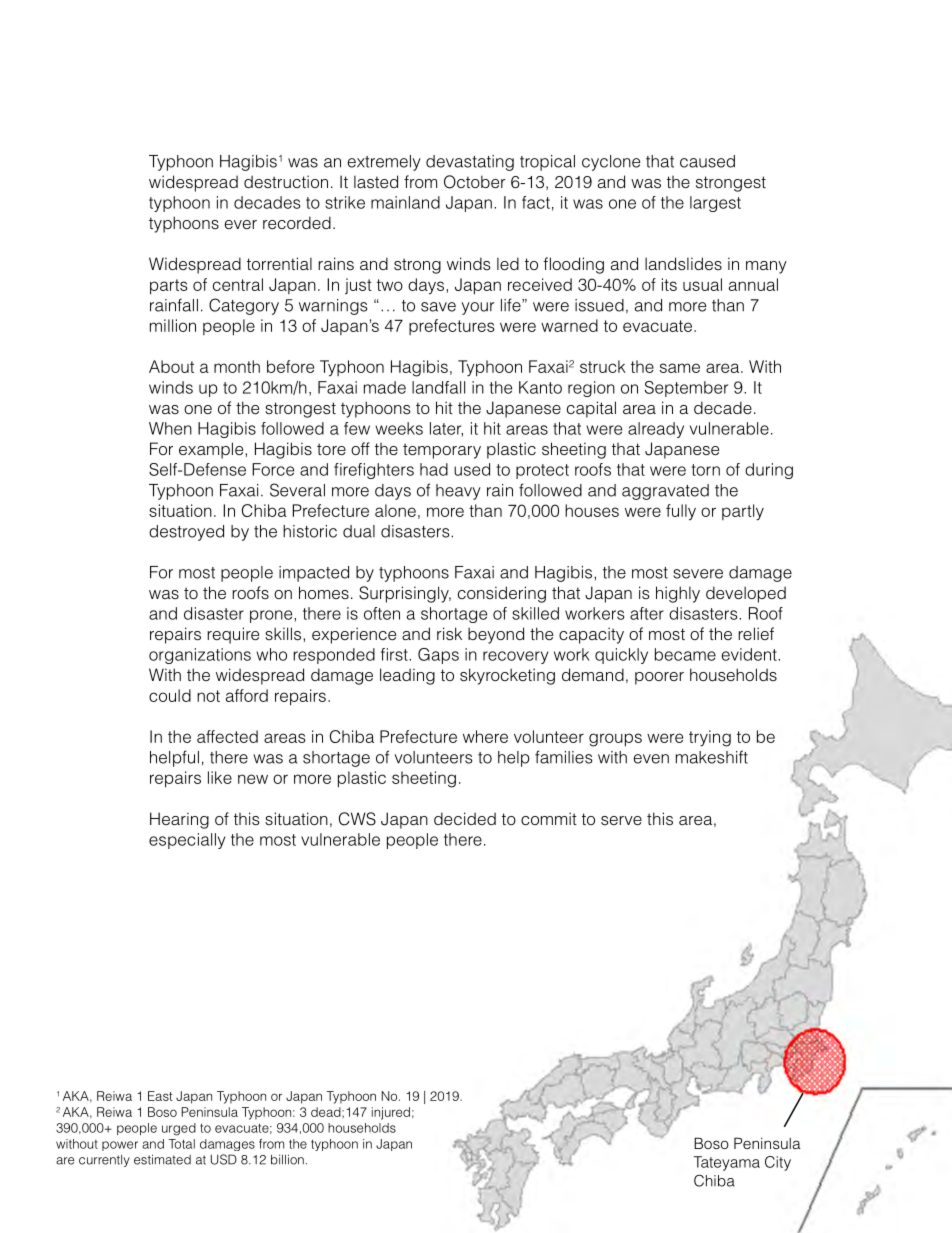  What do you see at coordinates (286, 182) in the image?
I see `destruction` at bounding box center [286, 182].
